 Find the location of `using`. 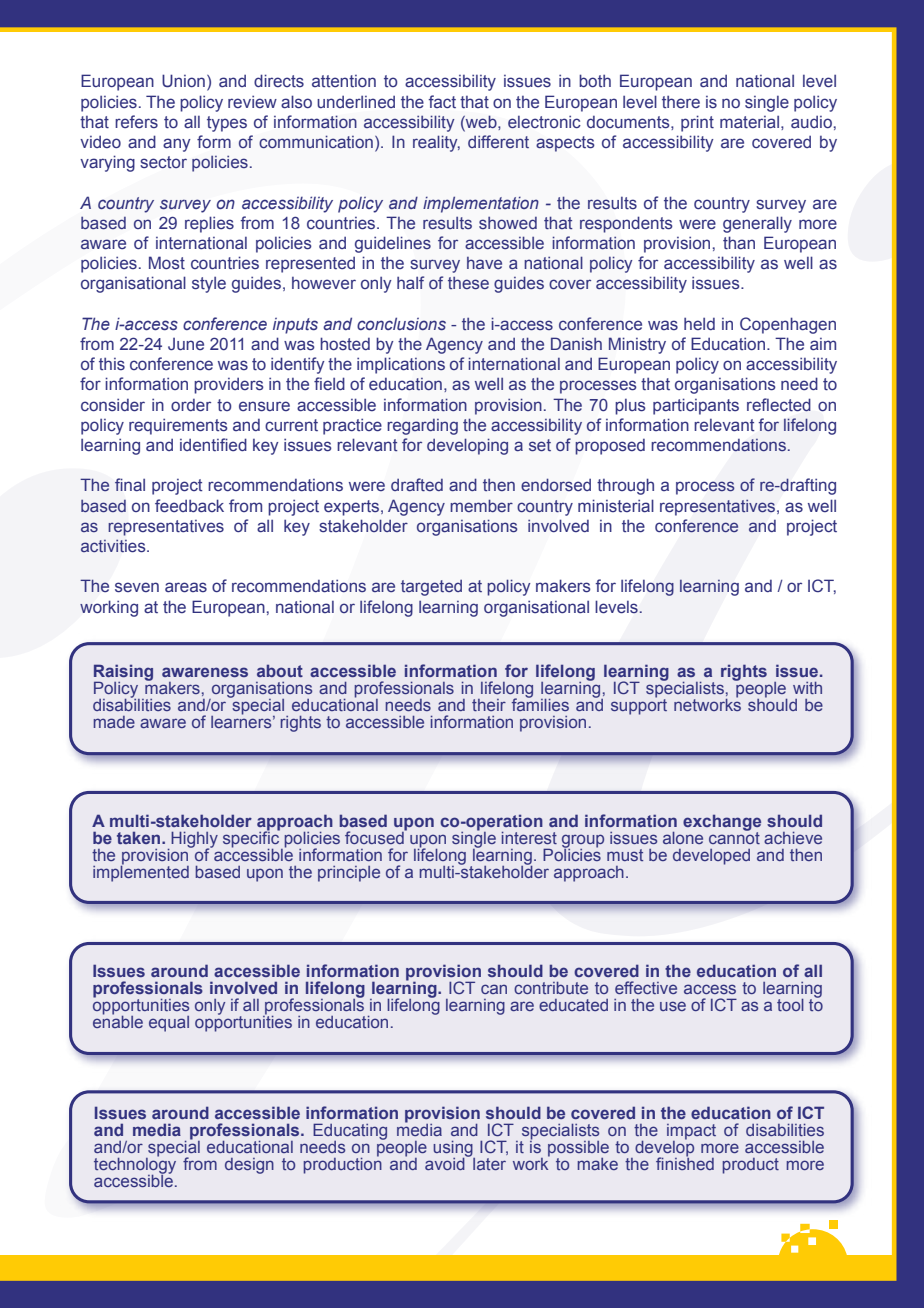

using is located at coordinates (454, 1150).
